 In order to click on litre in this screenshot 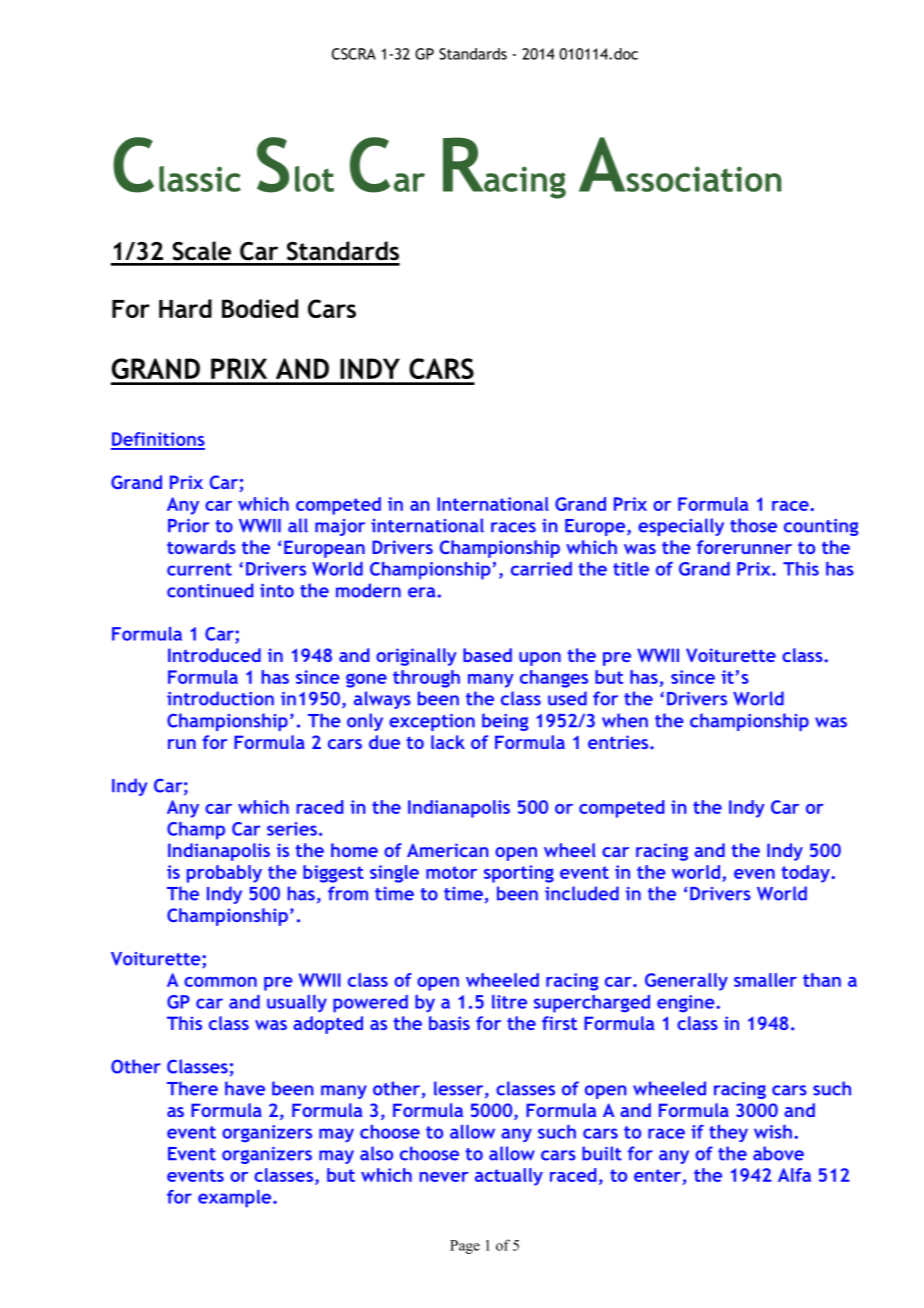, I will do `click(509, 1002)`.
